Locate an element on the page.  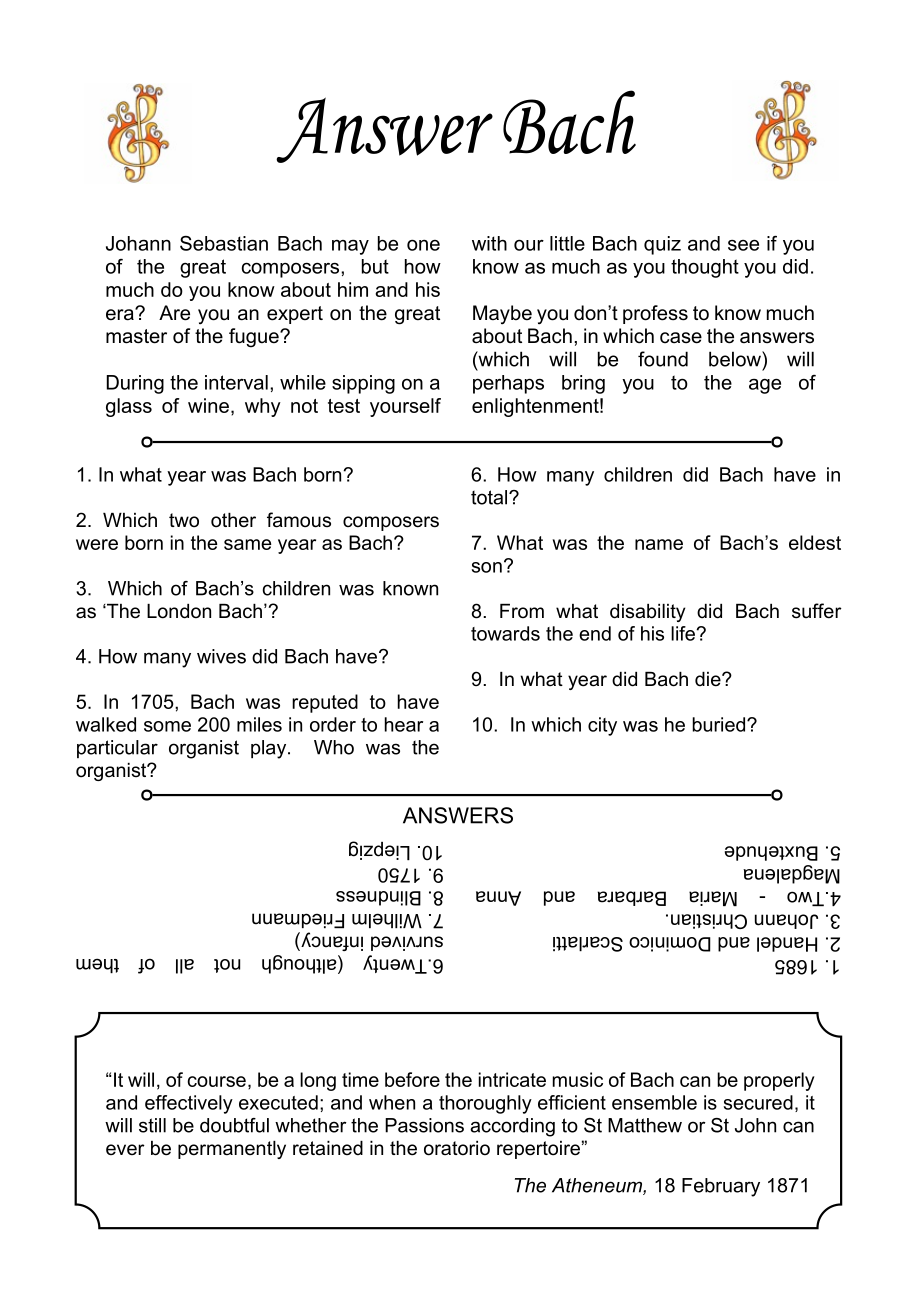
particular is located at coordinates (117, 749).
